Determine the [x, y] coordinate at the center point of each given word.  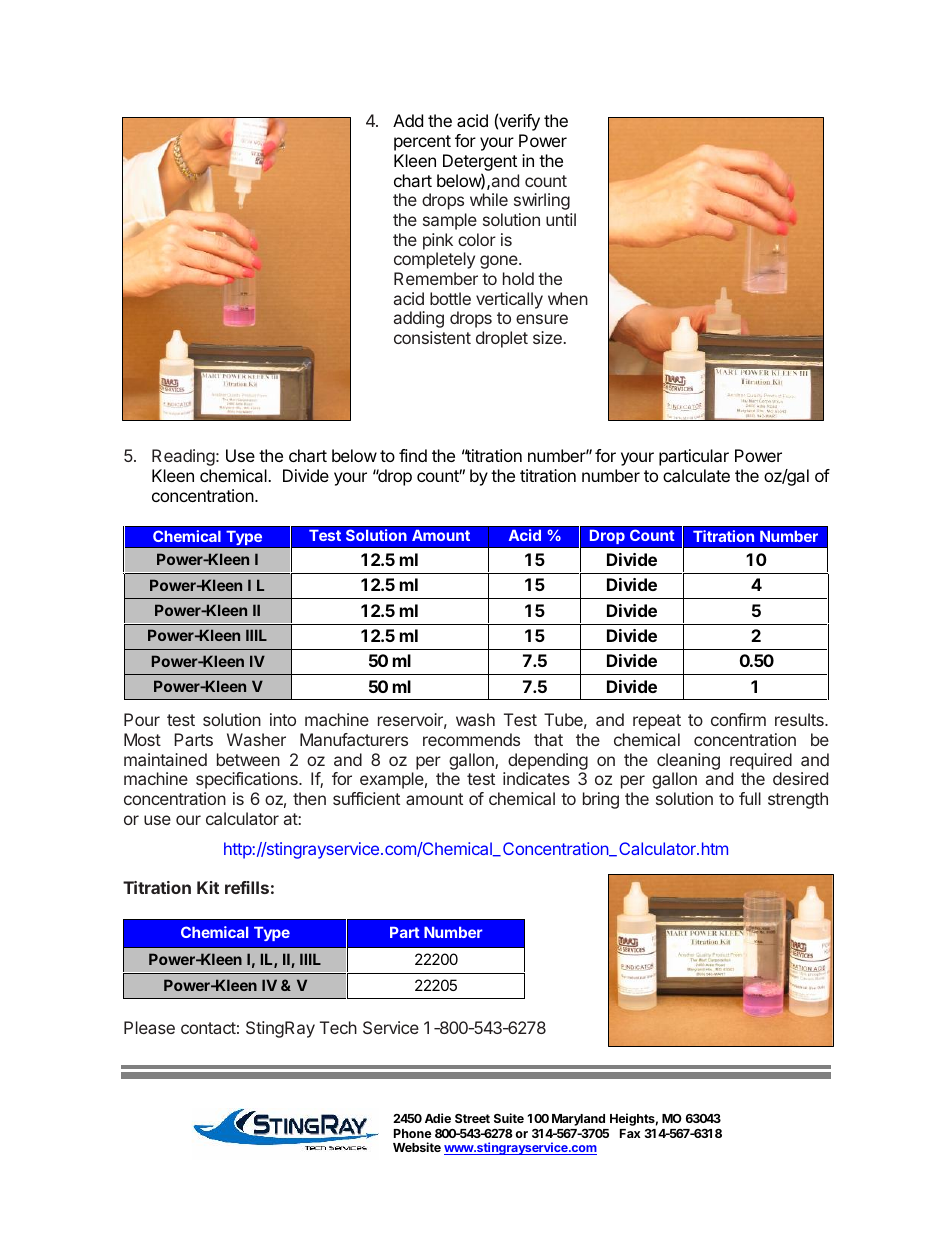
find [413, 455]
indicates [536, 778]
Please [149, 1027]
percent [422, 143]
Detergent [480, 164]
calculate [696, 475]
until [561, 219]
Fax [630, 1133]
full [750, 798]
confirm [738, 719]
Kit [208, 887]
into [283, 719]
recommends [471, 739]
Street [472, 1118]
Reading [183, 457]
